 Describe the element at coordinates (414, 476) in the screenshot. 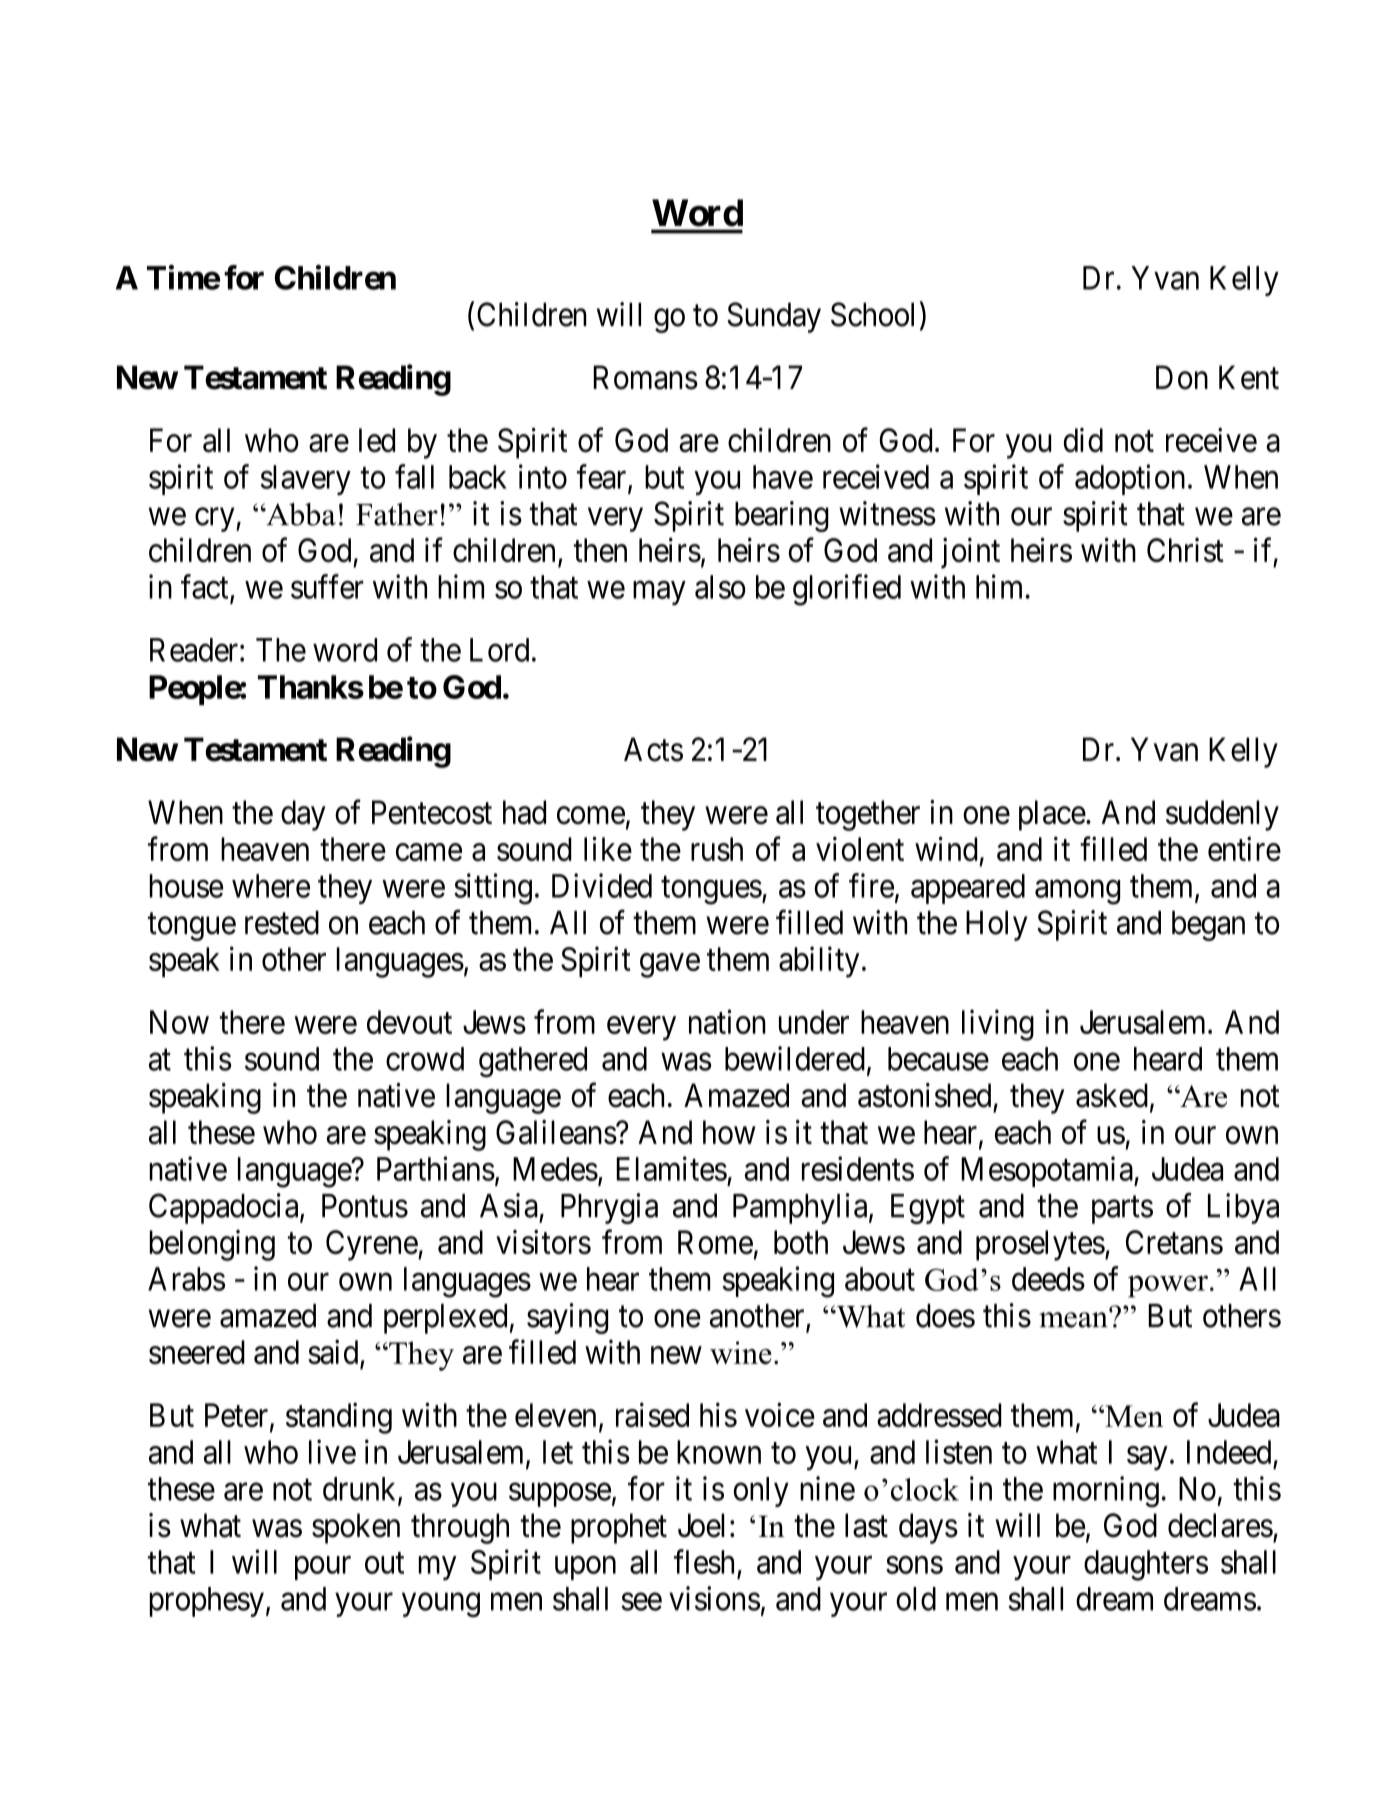

I see `fall` at that location.
